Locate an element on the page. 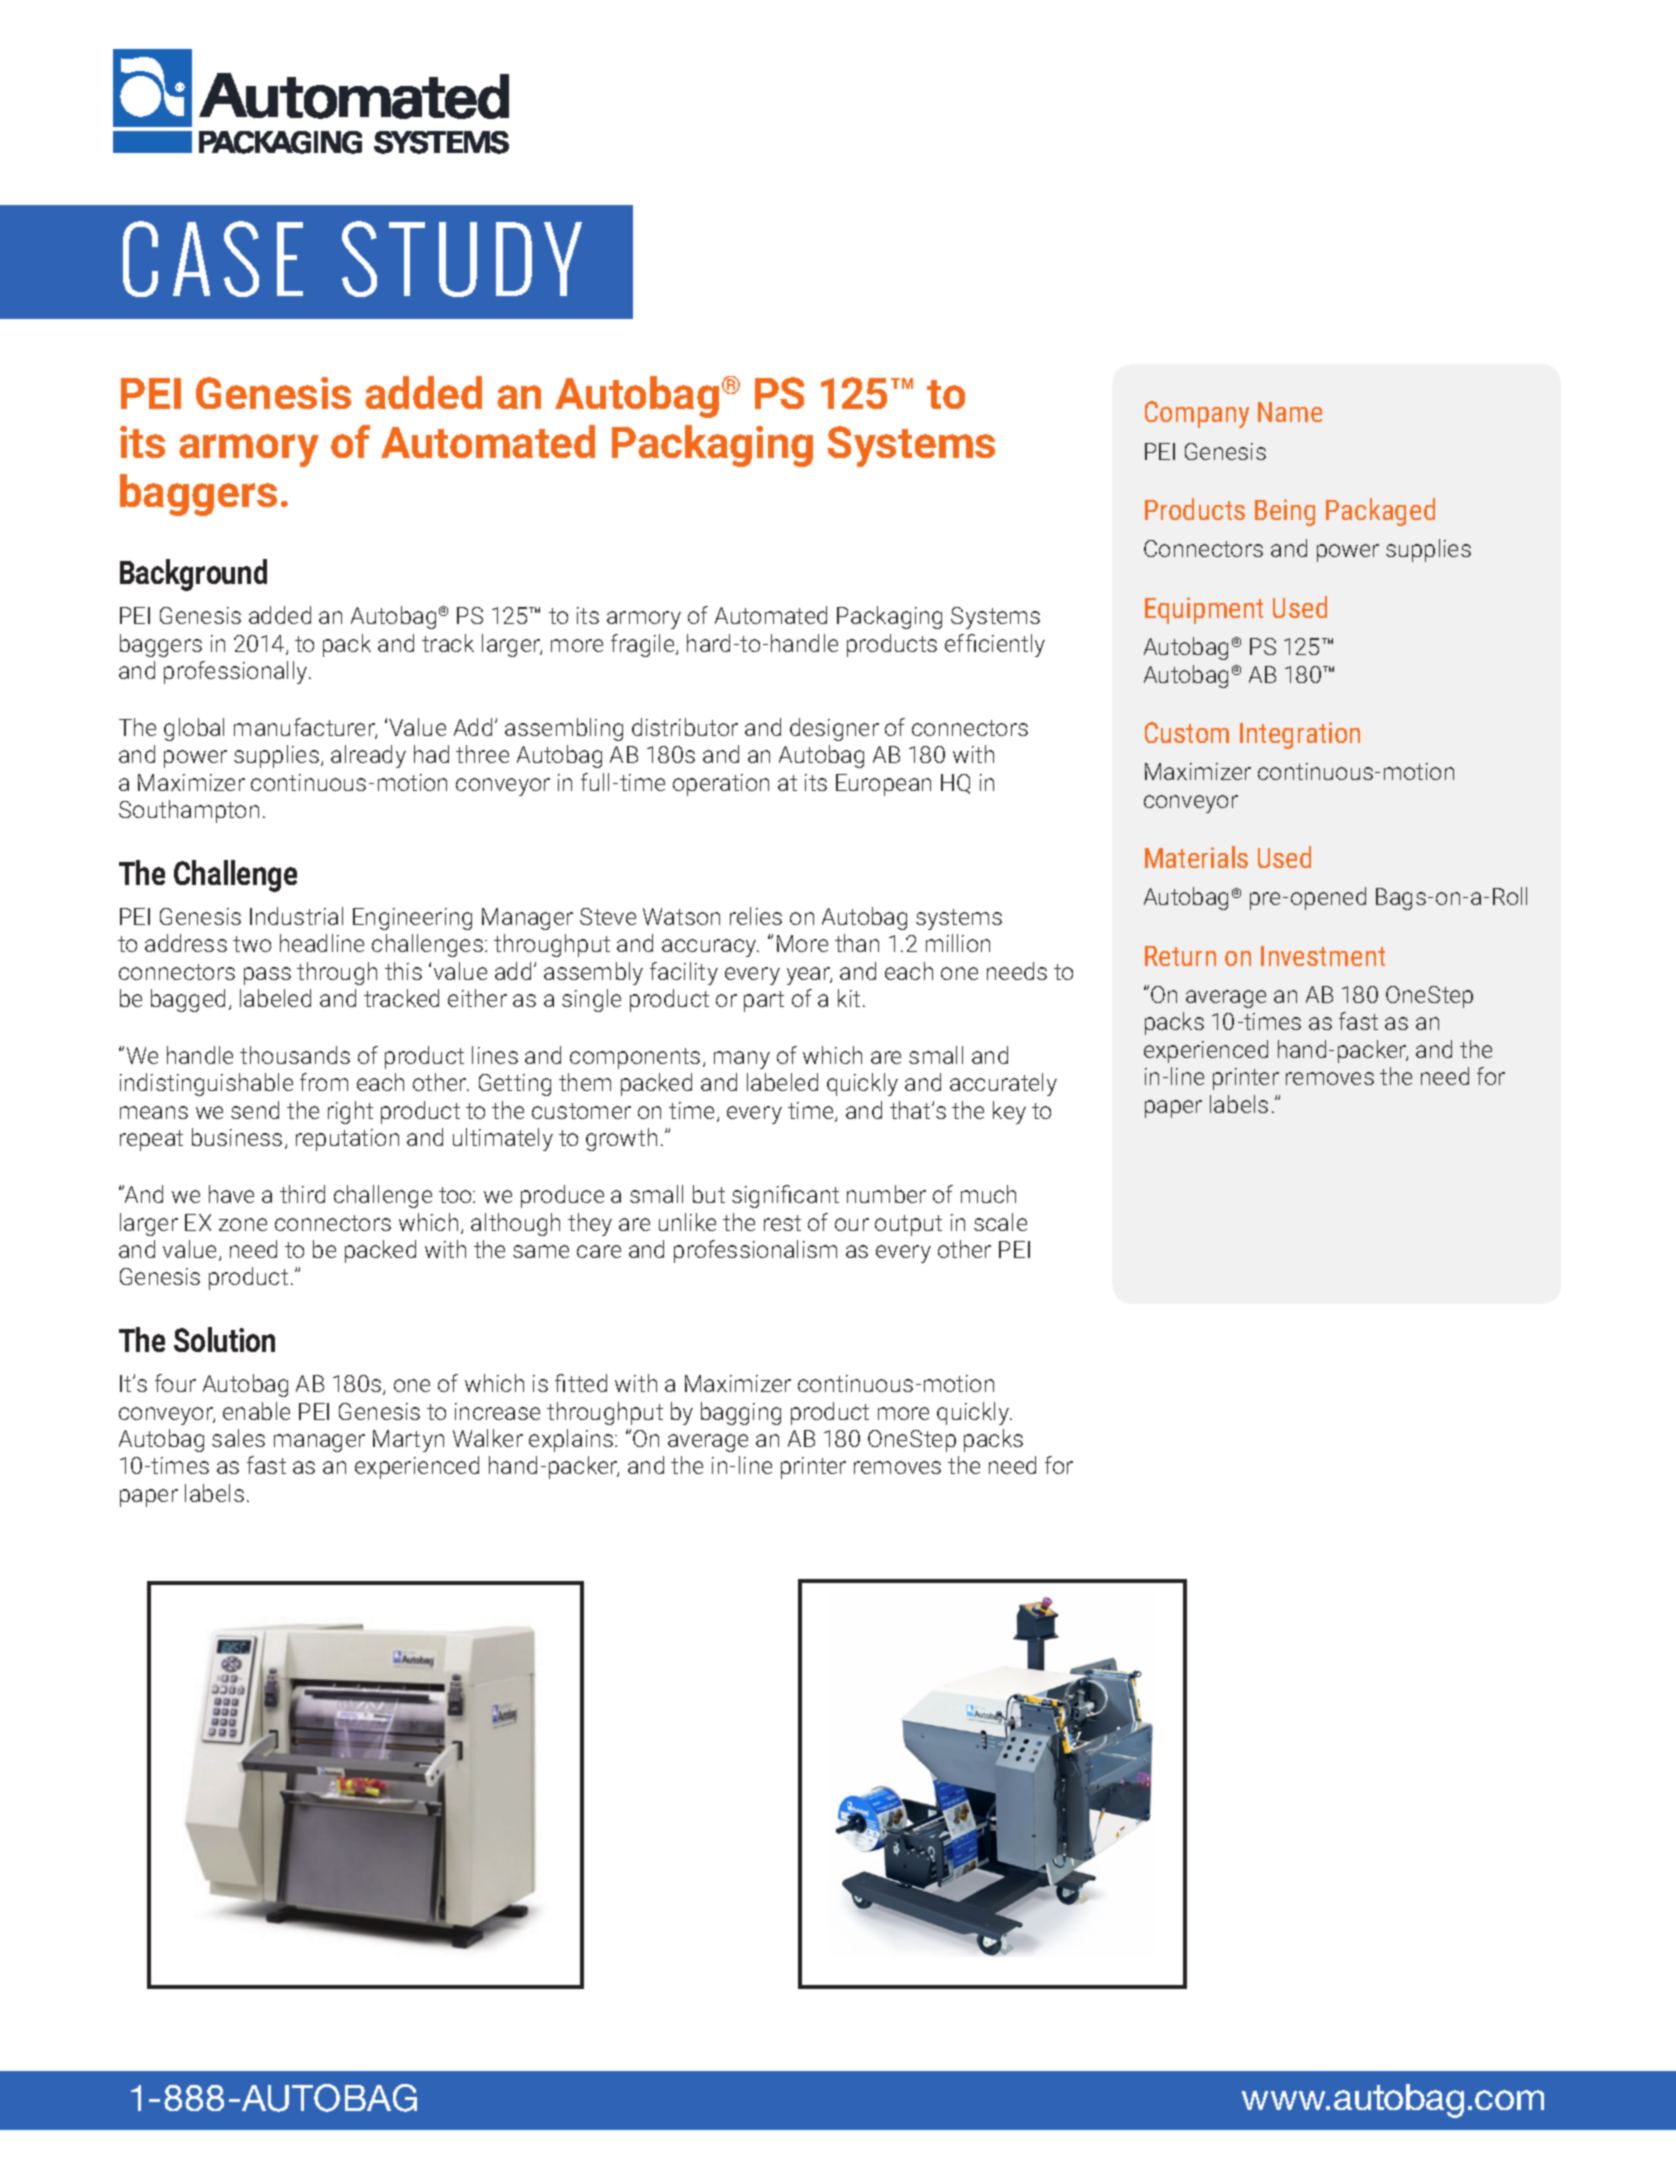  relies is located at coordinates (756, 916).
